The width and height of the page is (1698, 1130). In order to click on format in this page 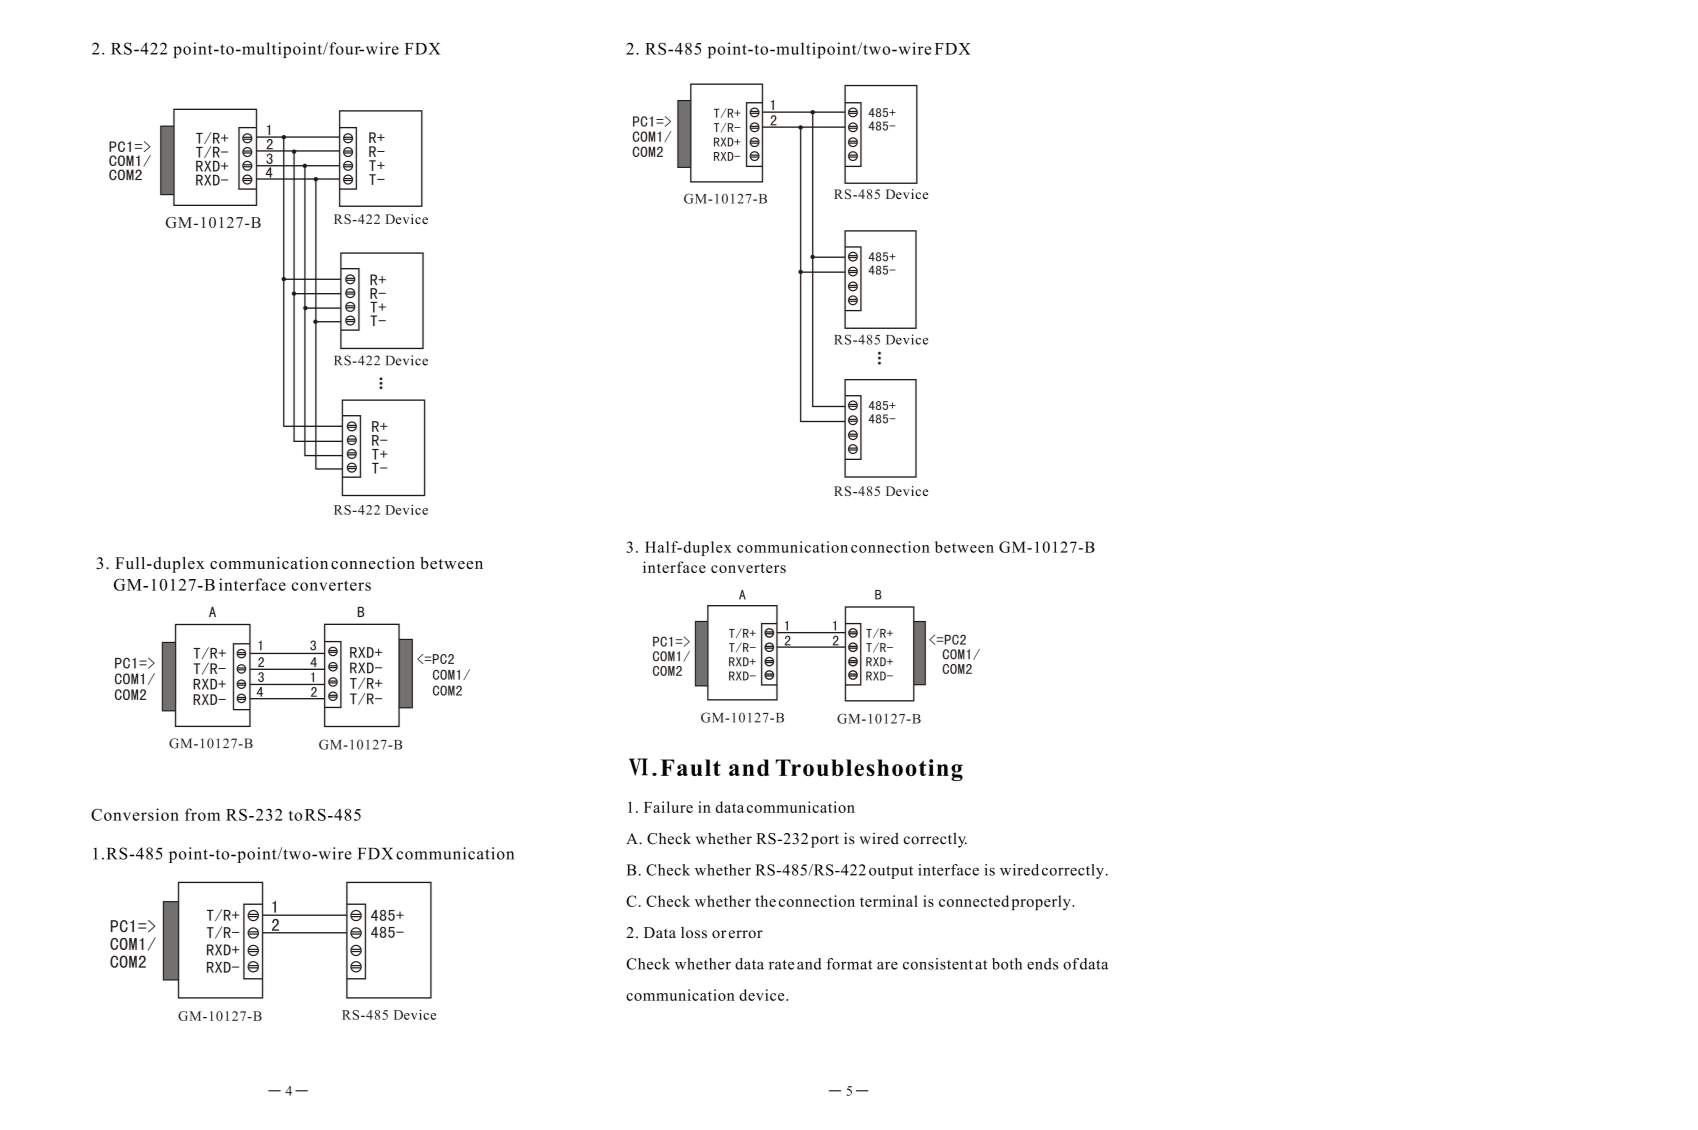, I will do `click(849, 964)`.
